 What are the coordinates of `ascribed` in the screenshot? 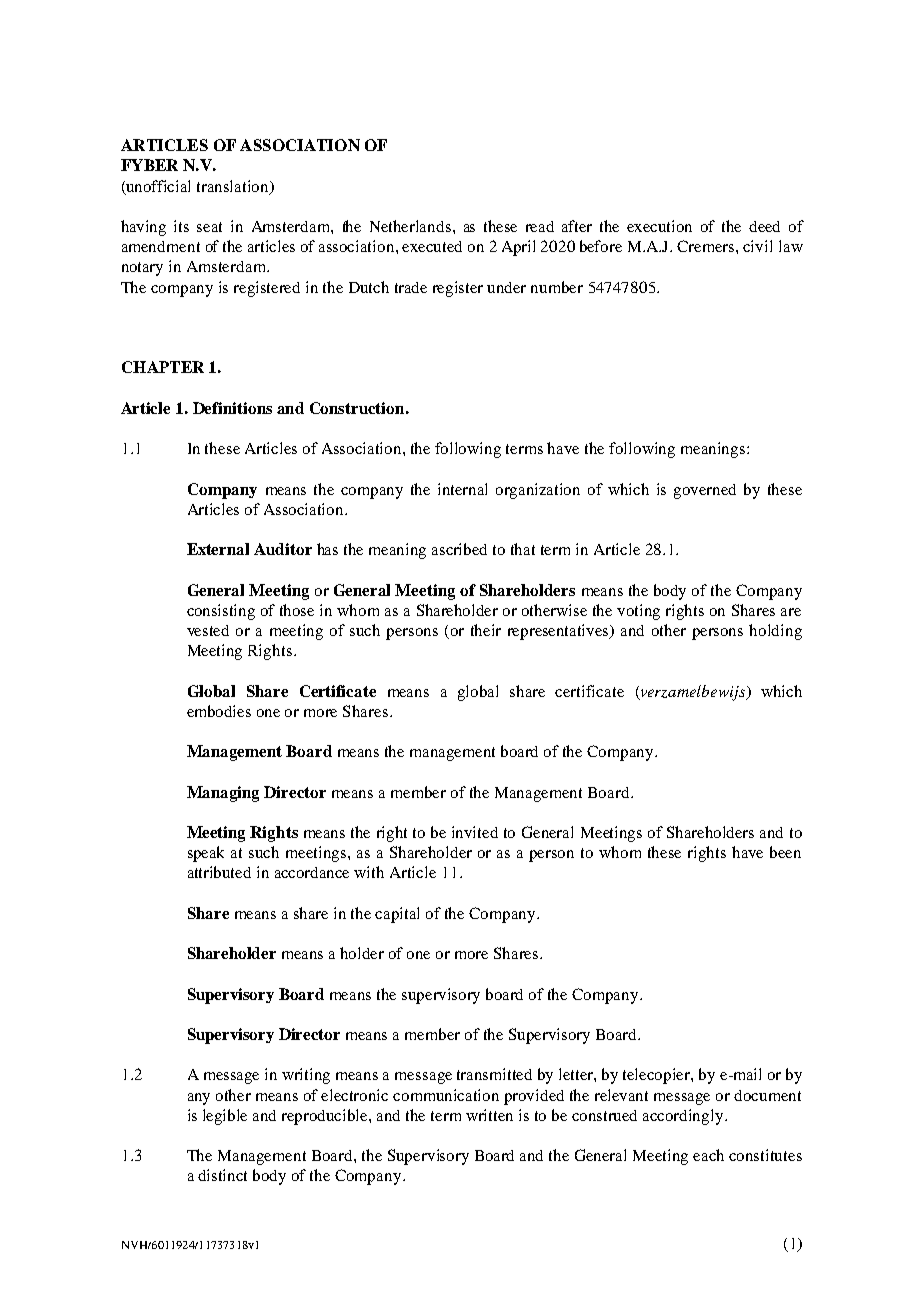 It's located at (459, 549).
